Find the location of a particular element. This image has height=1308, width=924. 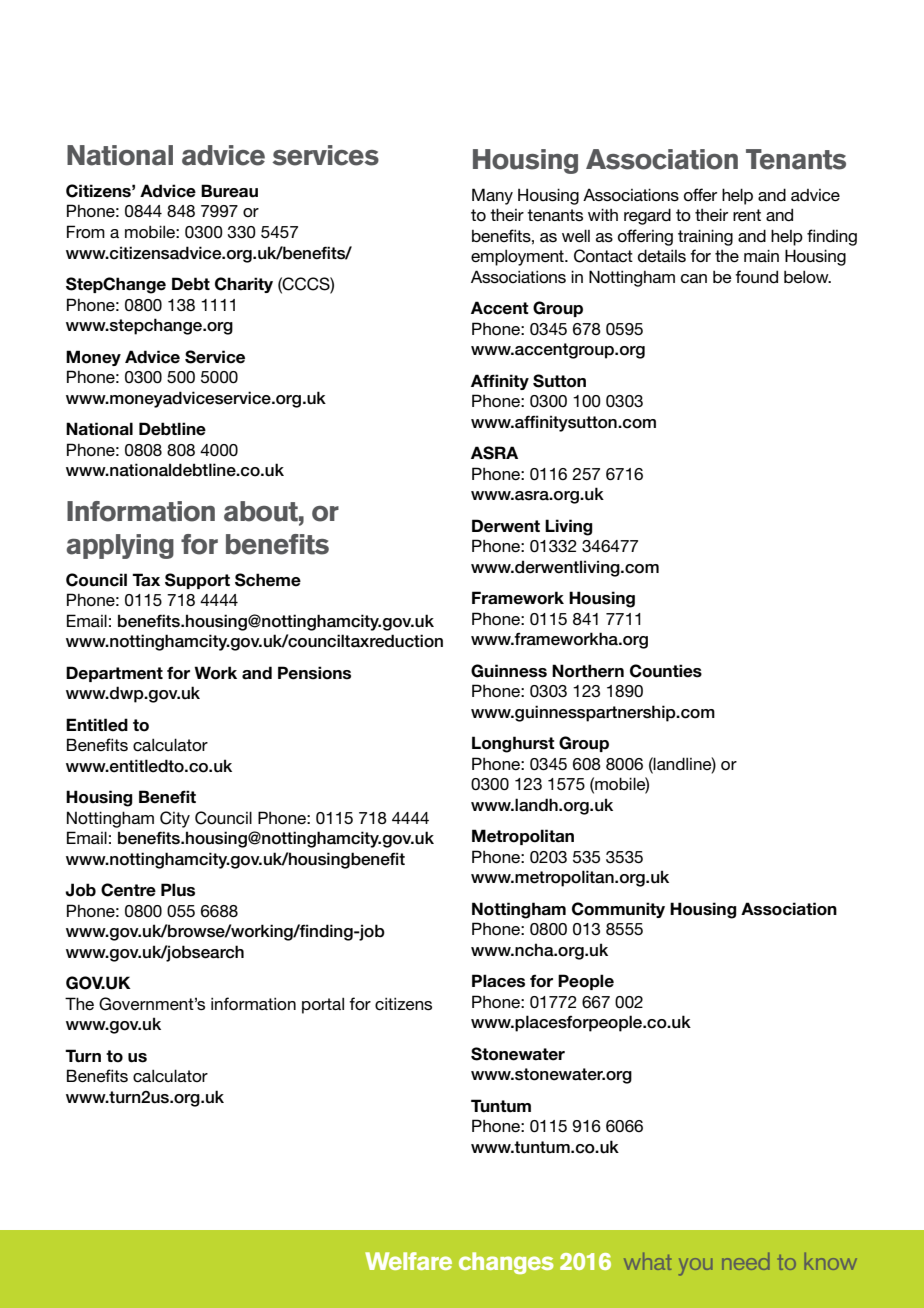

Community is located at coordinates (618, 910).
